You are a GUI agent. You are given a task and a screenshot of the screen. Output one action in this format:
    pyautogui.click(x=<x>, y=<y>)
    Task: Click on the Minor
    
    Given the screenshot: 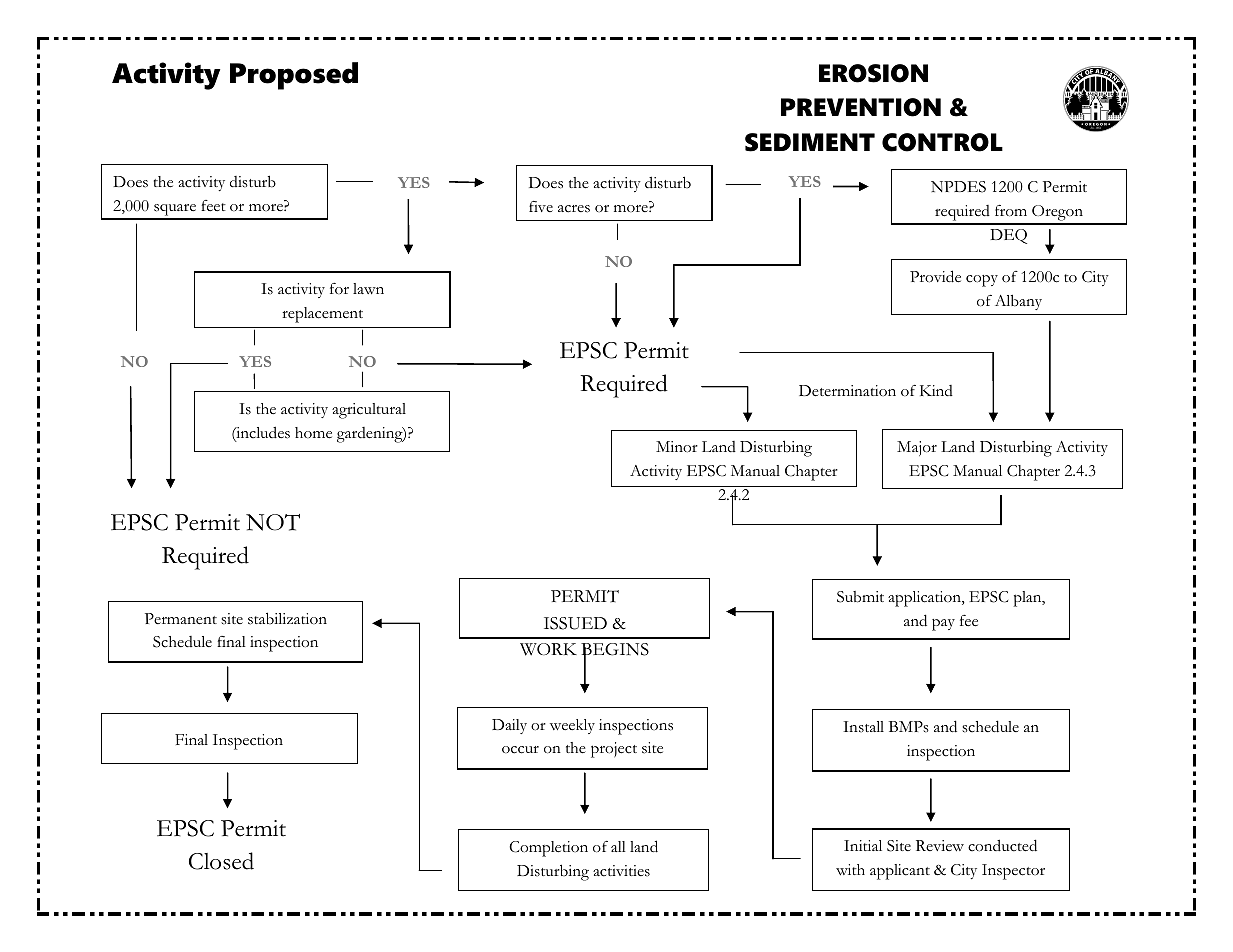 What is the action you would take?
    pyautogui.click(x=677, y=447)
